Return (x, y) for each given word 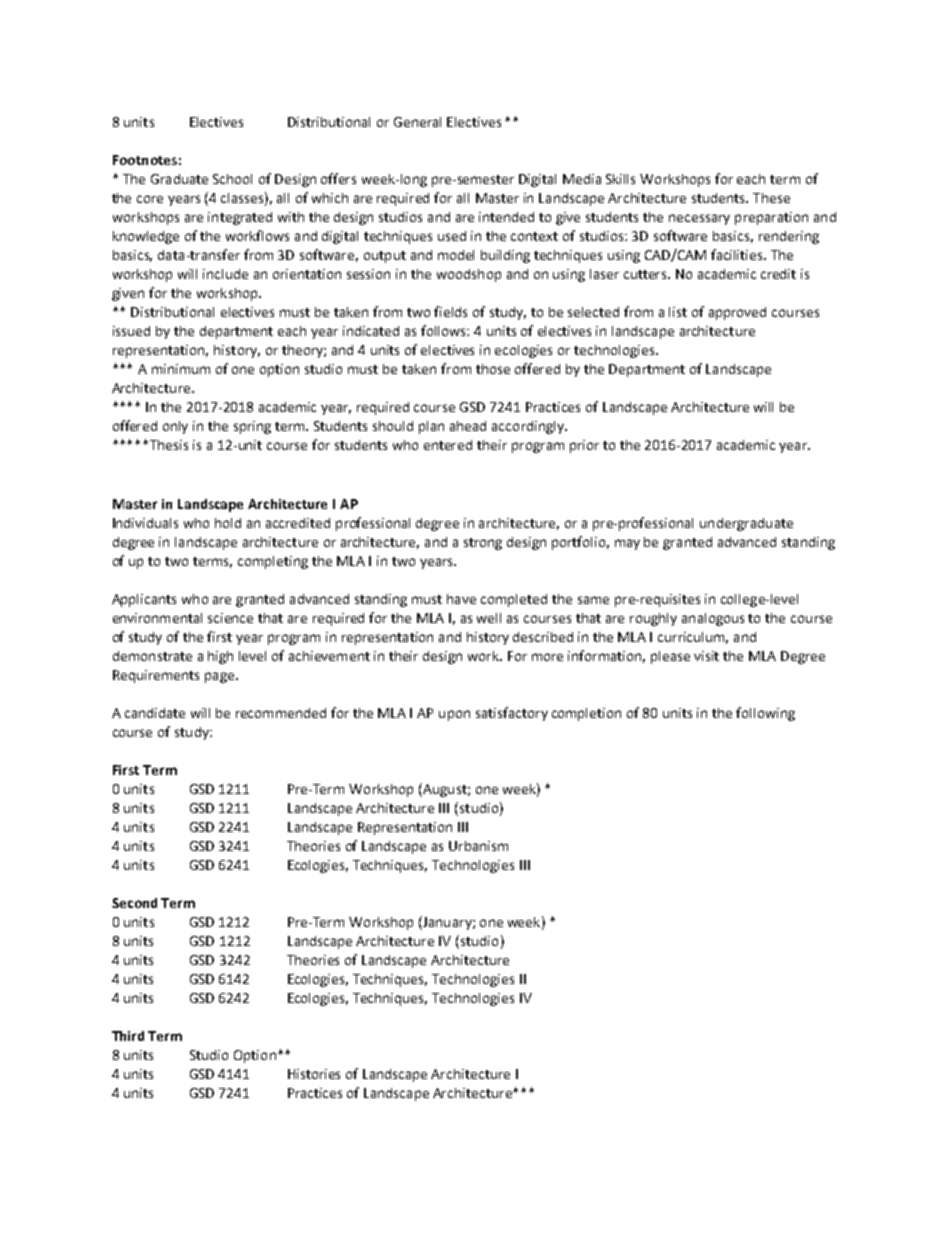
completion (586, 714)
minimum (181, 369)
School (232, 179)
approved (737, 313)
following (765, 714)
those (493, 369)
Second (134, 903)
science (230, 618)
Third (128, 1036)
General (417, 122)
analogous (713, 619)
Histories (314, 1074)
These (771, 198)
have (461, 599)
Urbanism (478, 846)
